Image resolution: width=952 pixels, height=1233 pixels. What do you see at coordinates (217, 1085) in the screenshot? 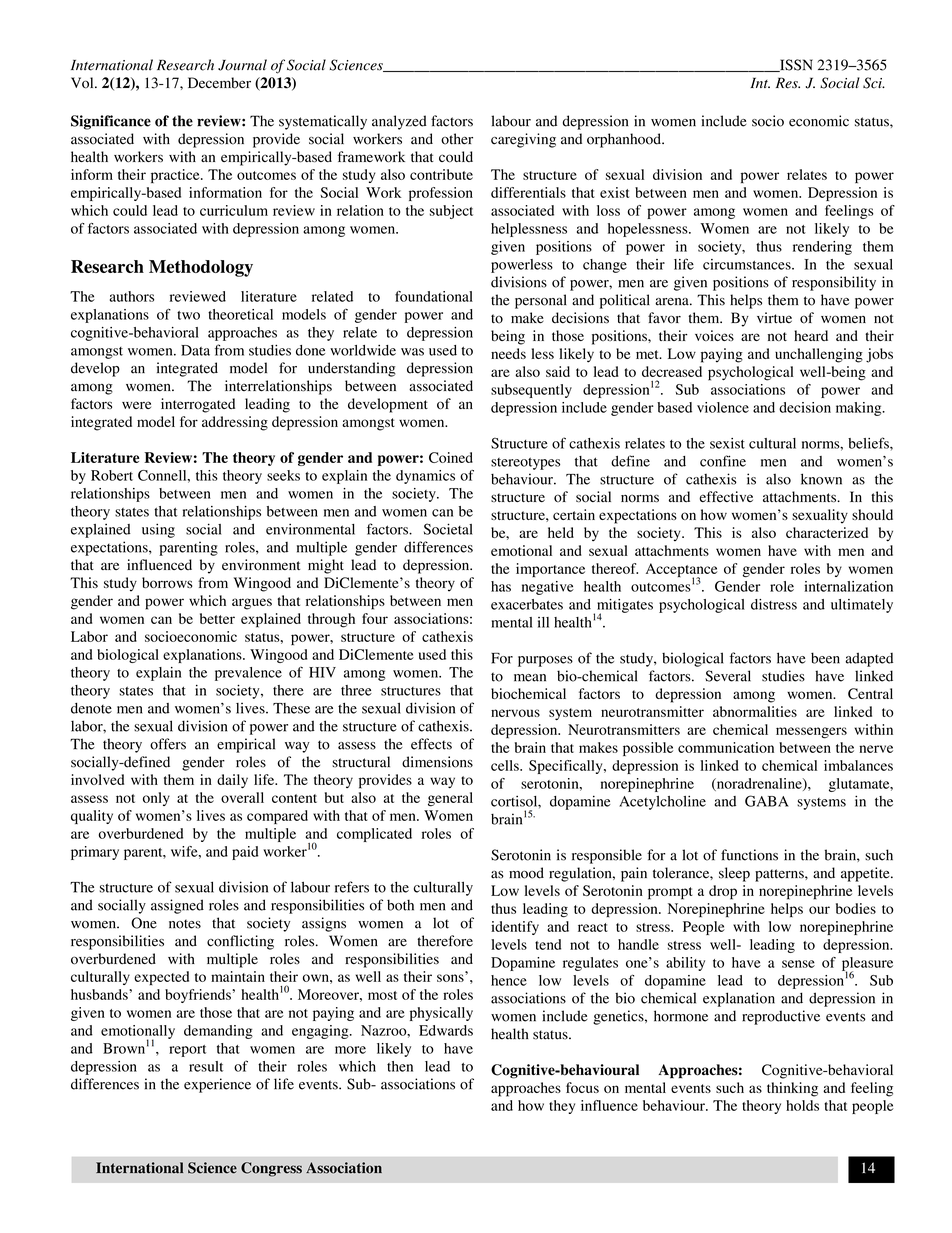
I see `experience` at bounding box center [217, 1085].
